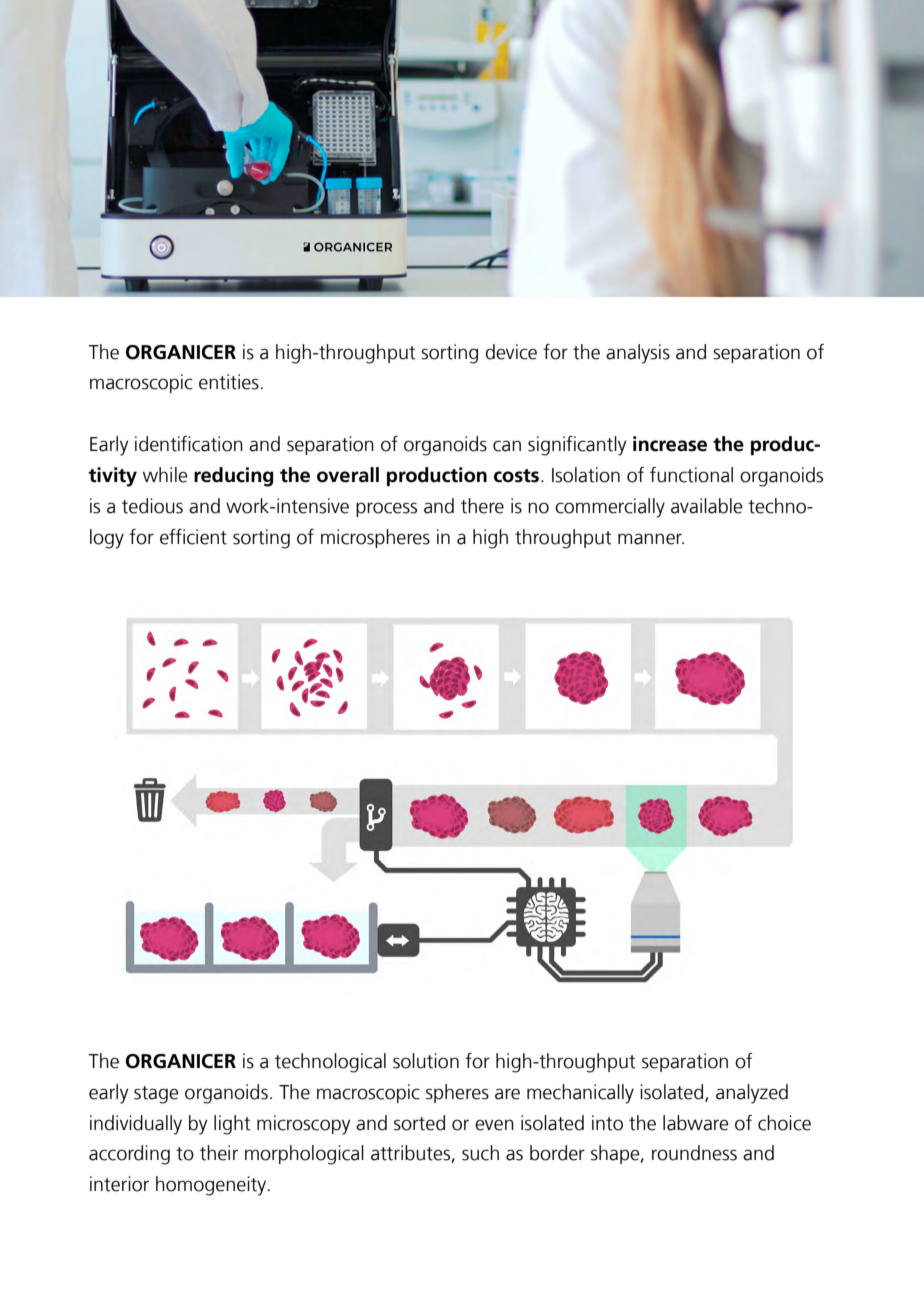 This document has width=924, height=1311. I want to click on tedious, so click(152, 506).
